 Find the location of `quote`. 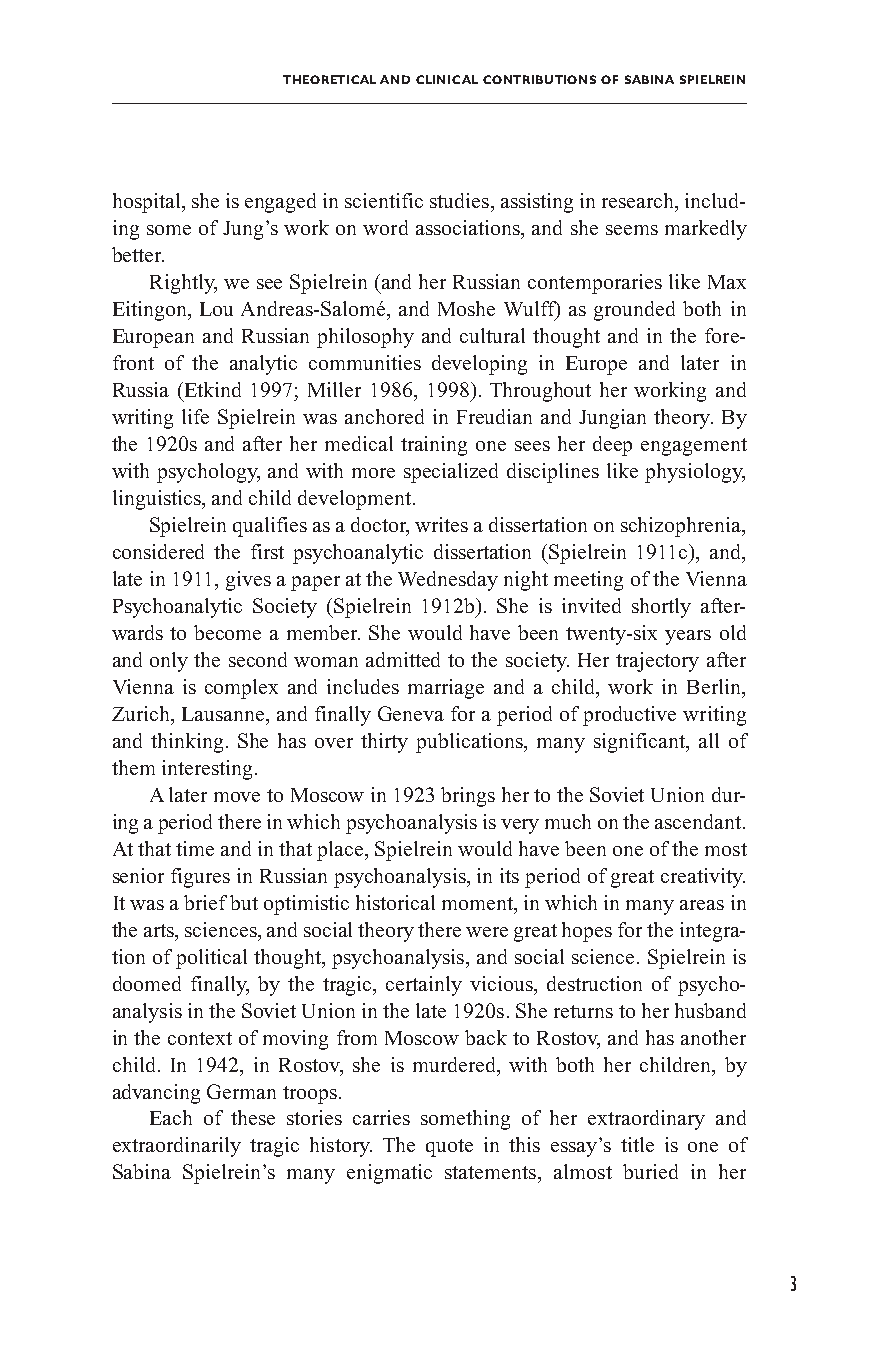

quote is located at coordinates (449, 1148).
